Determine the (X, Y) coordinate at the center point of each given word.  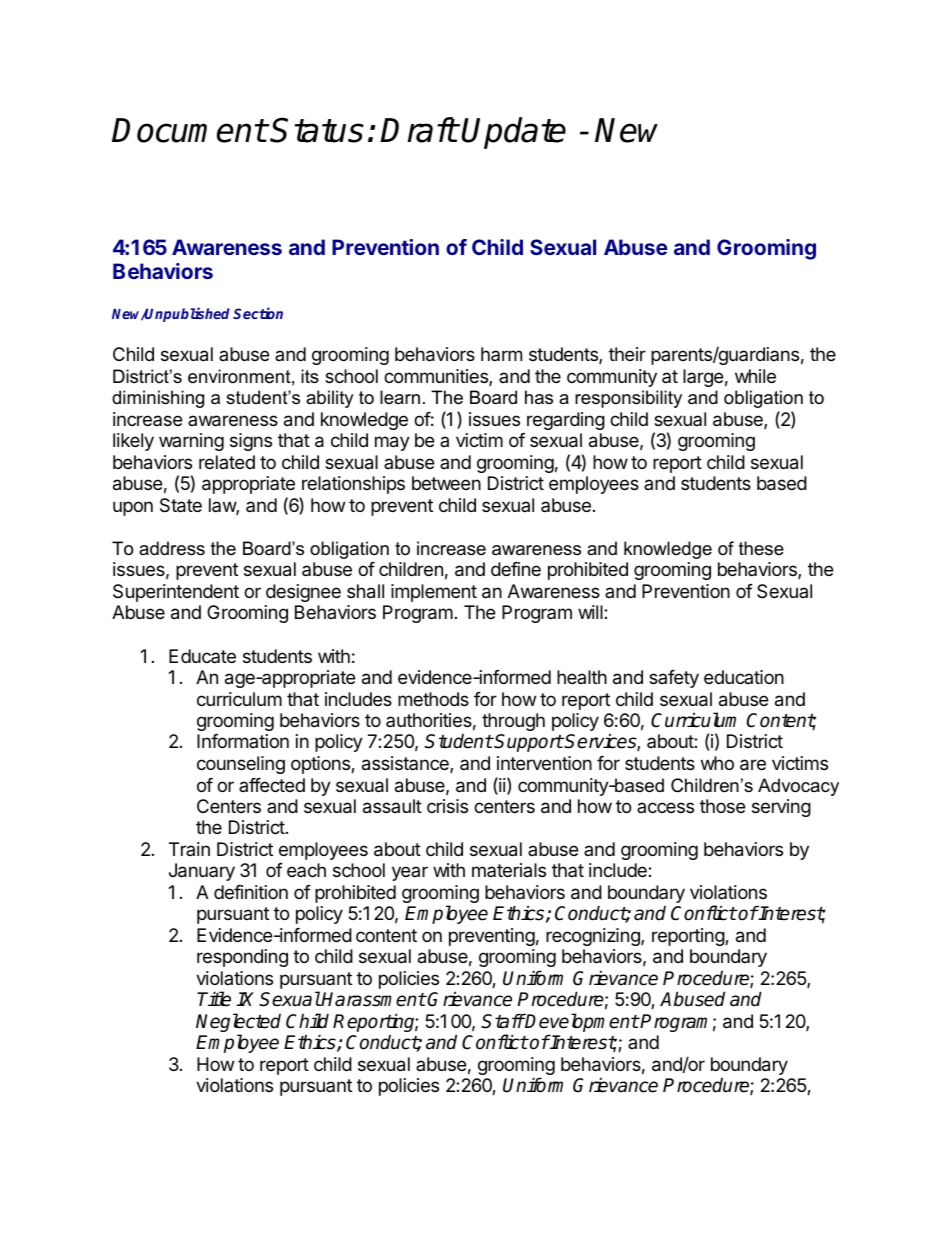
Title (214, 999)
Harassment (373, 999)
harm (501, 354)
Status (317, 130)
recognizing (594, 937)
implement (434, 593)
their (627, 354)
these (761, 548)
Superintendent (176, 593)
